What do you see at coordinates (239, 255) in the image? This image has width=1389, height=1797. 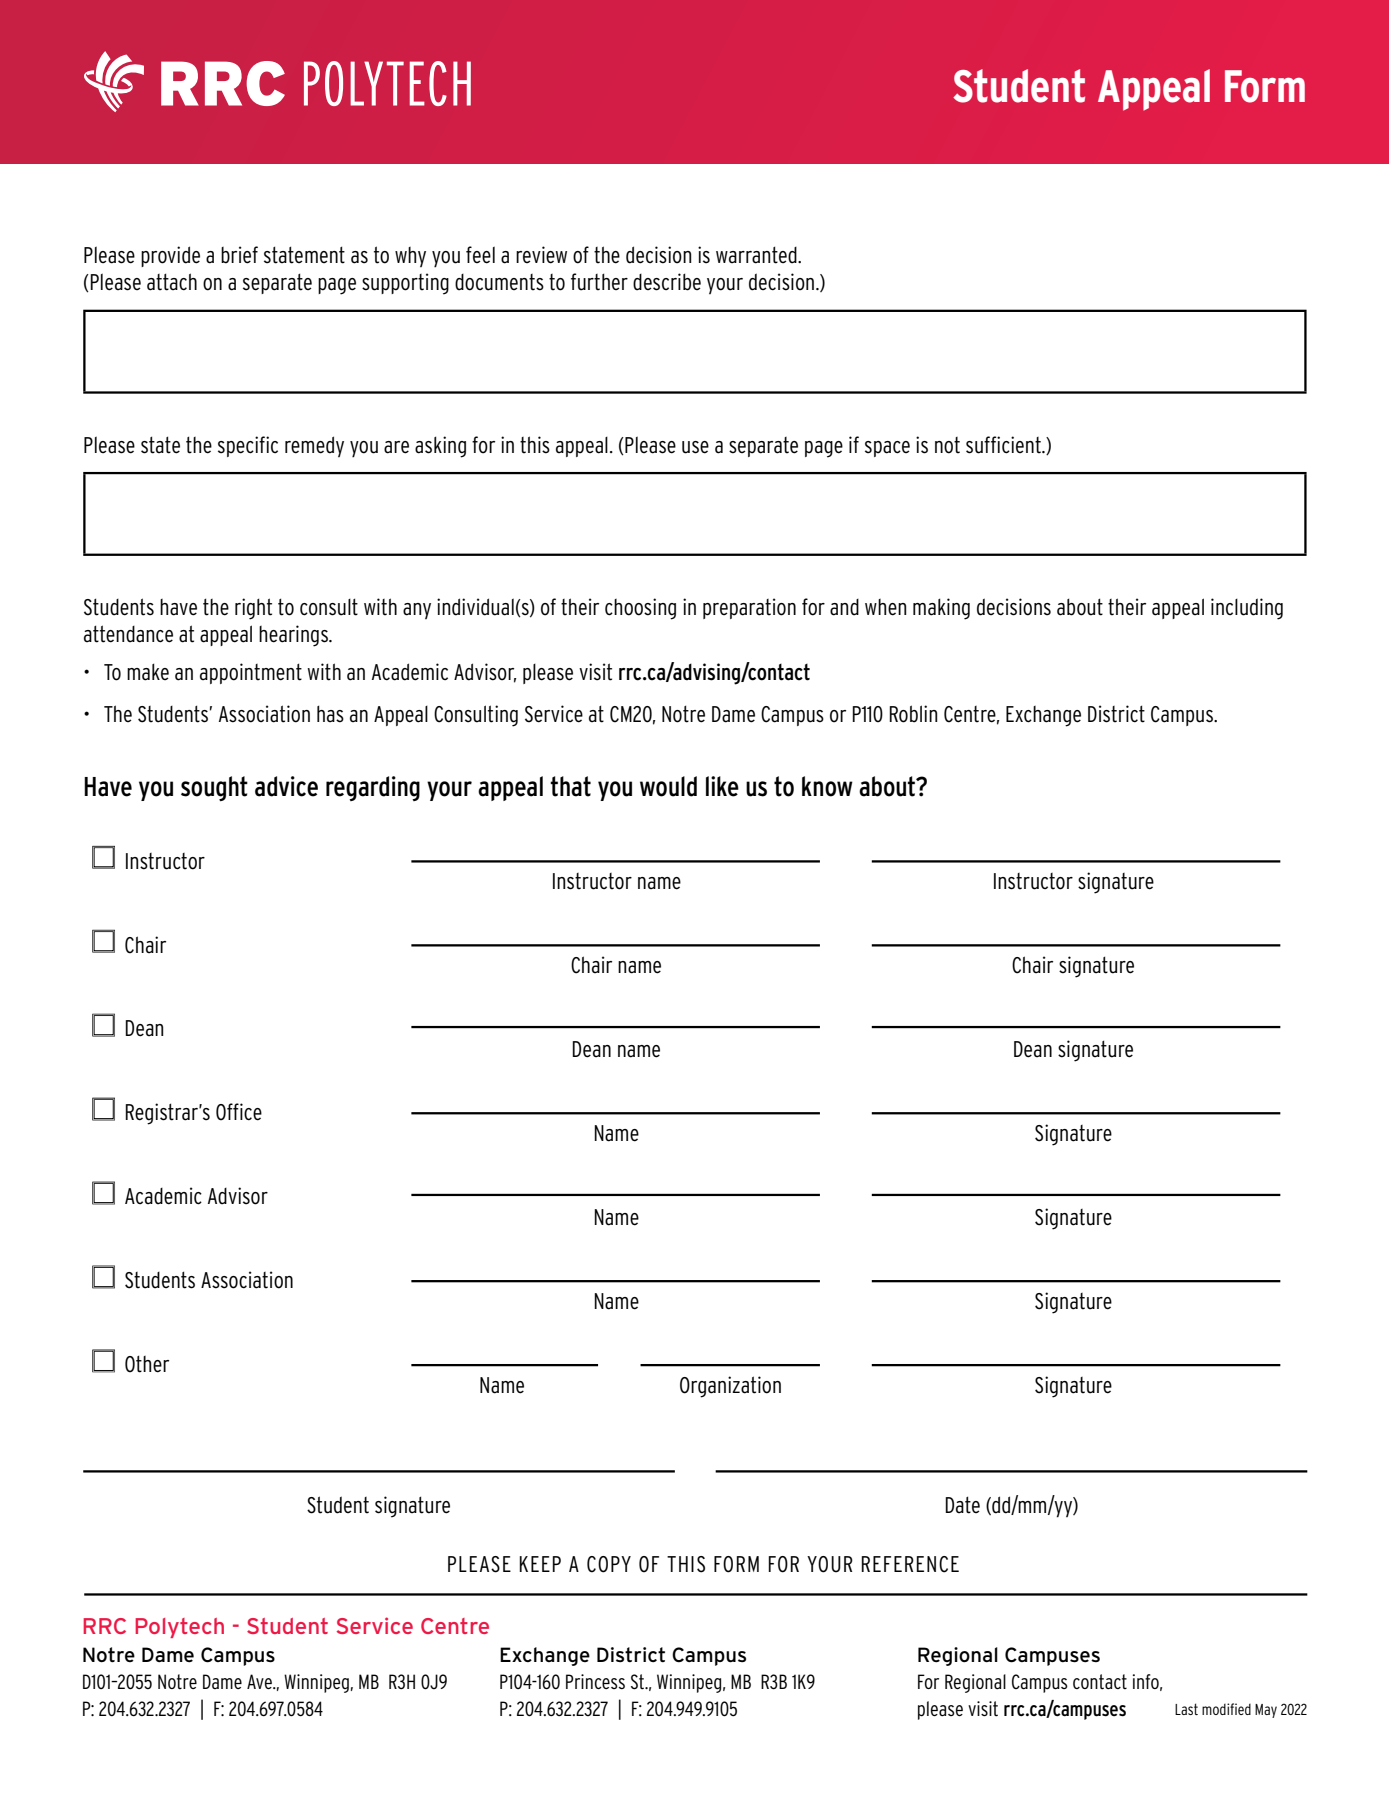 I see `brief` at bounding box center [239, 255].
